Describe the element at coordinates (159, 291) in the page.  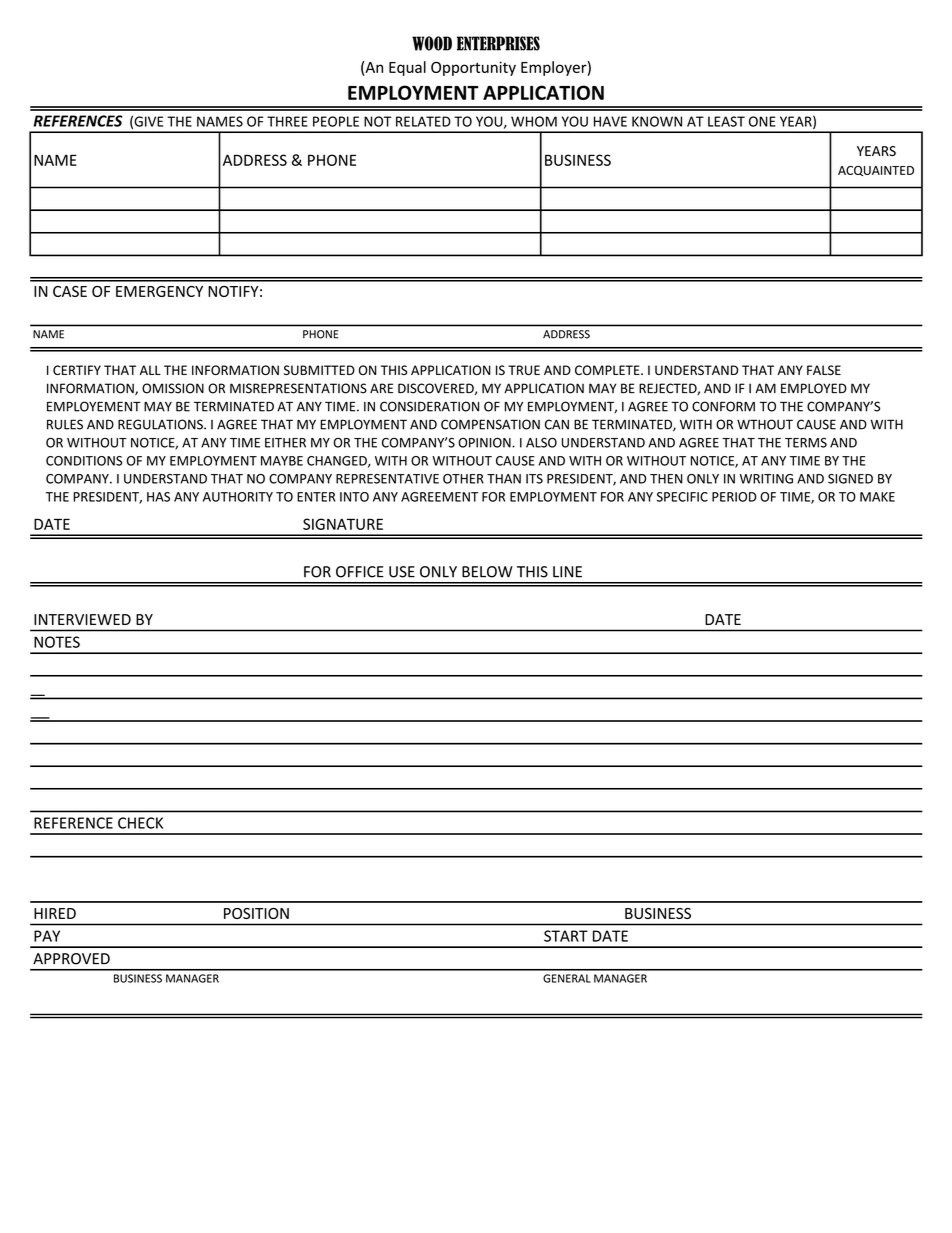
I see `EMERGENCY` at that location.
